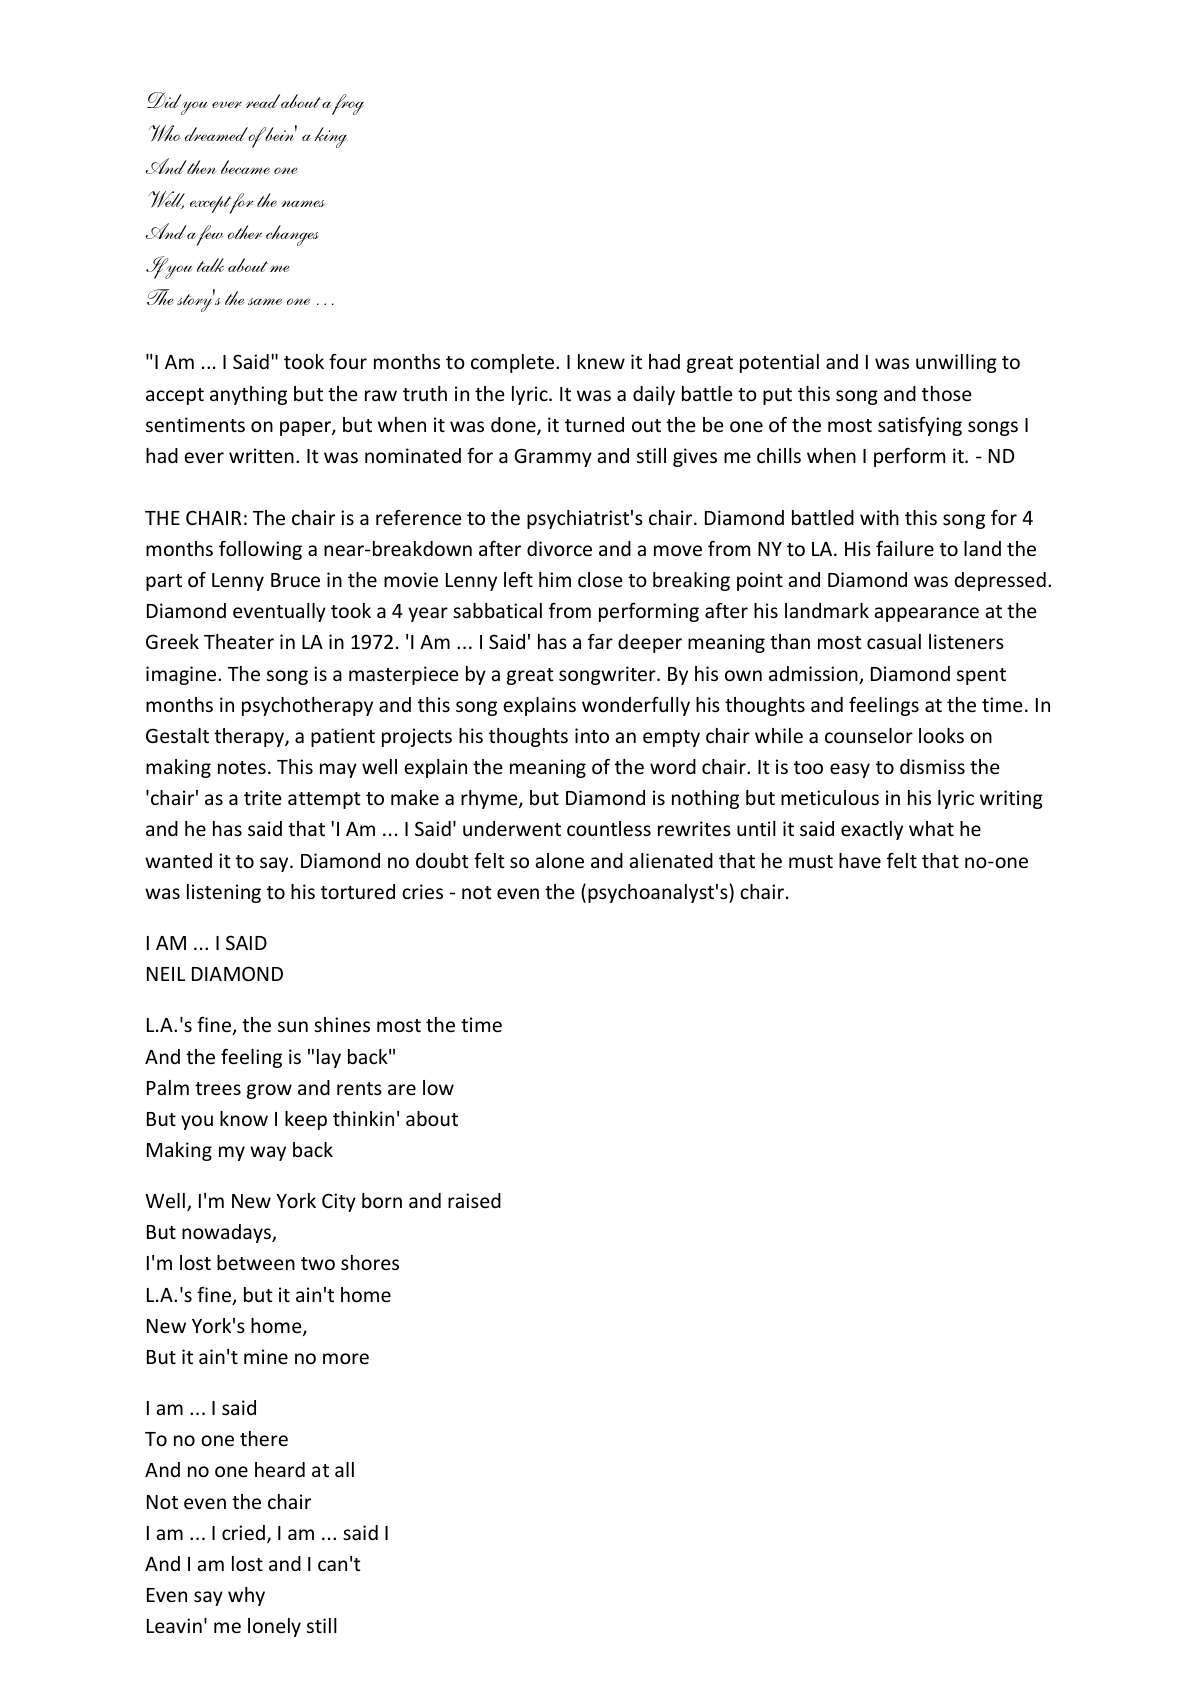 This page has height=1697, width=1200. I want to click on looks, so click(941, 735).
